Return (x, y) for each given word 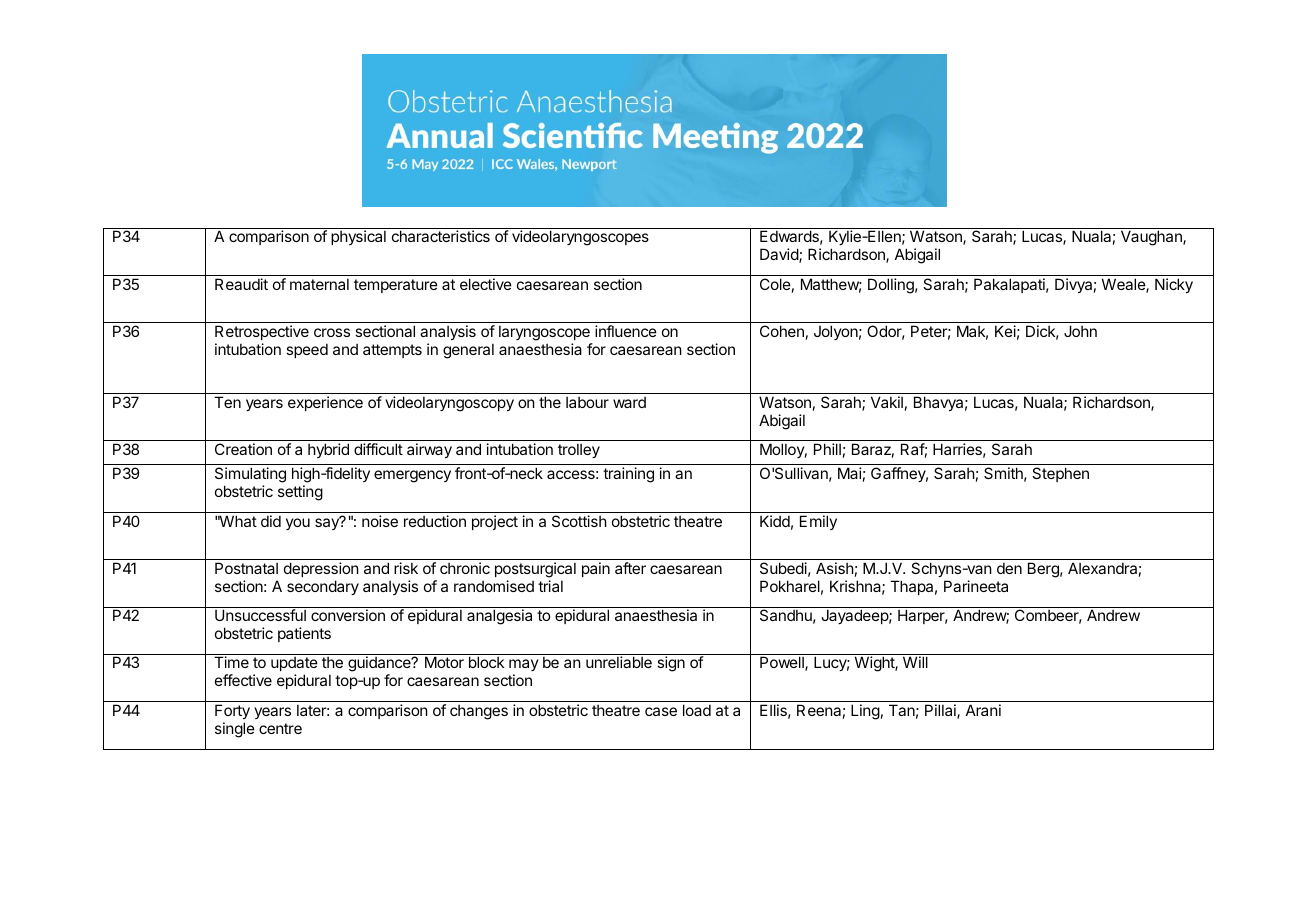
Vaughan (1152, 238)
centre (280, 728)
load (697, 710)
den (1009, 568)
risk (406, 568)
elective (486, 284)
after (630, 568)
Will (915, 662)
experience (325, 403)
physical (358, 237)
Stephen (1060, 474)
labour (587, 402)
